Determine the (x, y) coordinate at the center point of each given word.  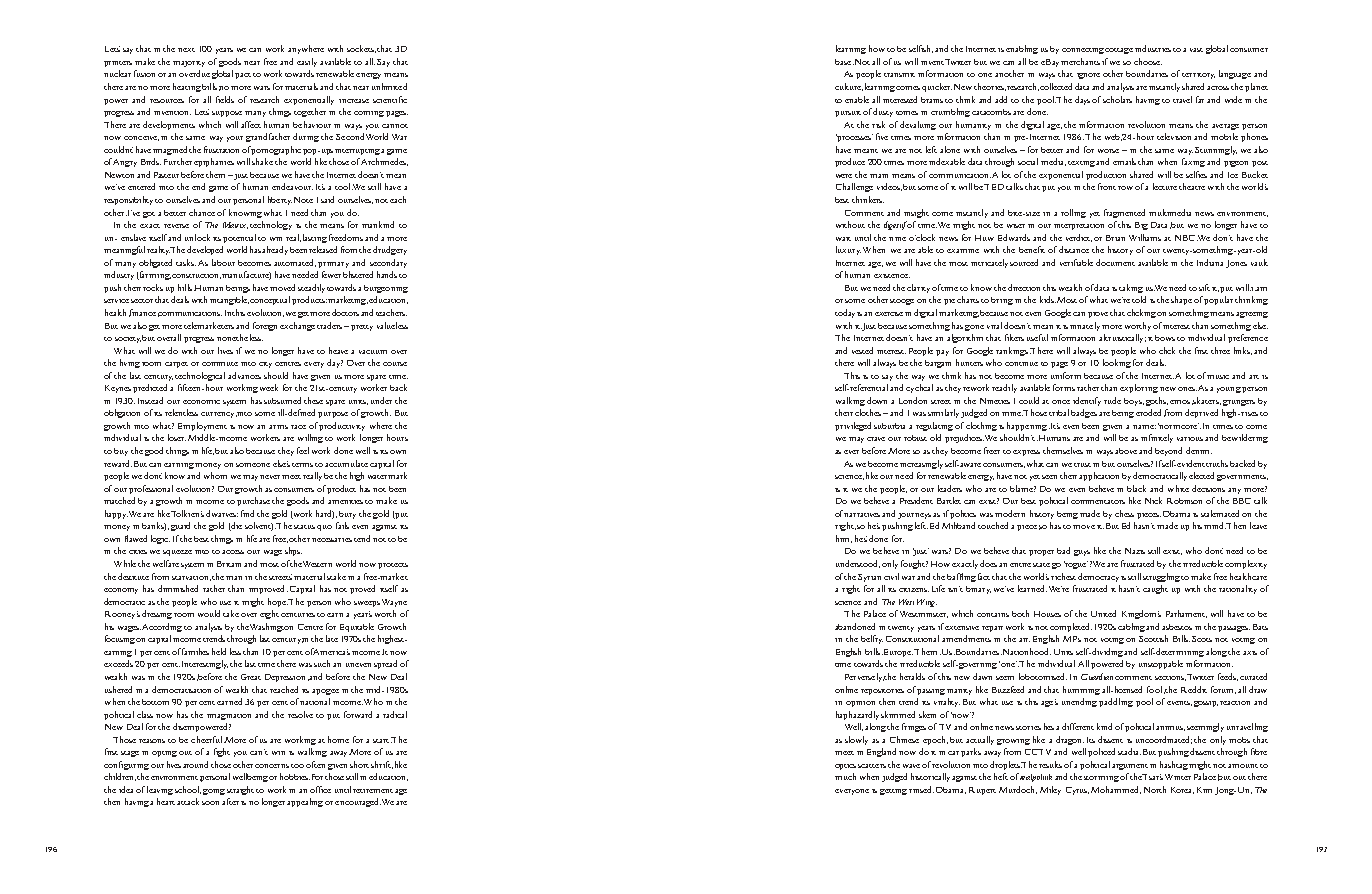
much (845, 776)
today (845, 313)
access (233, 552)
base (843, 62)
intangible (229, 300)
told (1139, 299)
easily (307, 62)
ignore (1088, 76)
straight (240, 790)
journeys (916, 516)
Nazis (1135, 551)
